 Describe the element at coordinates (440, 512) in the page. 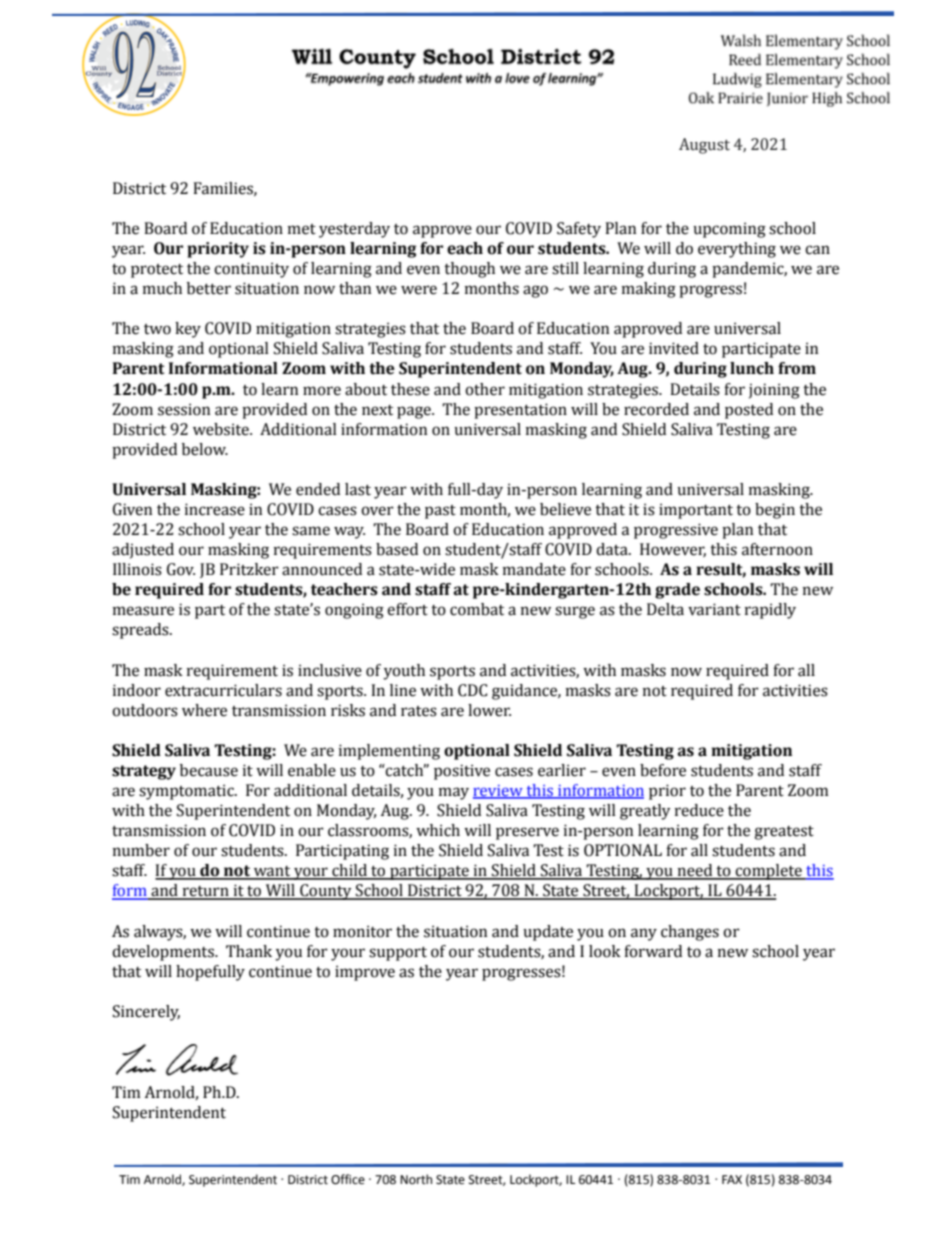

I see `past` at that location.
